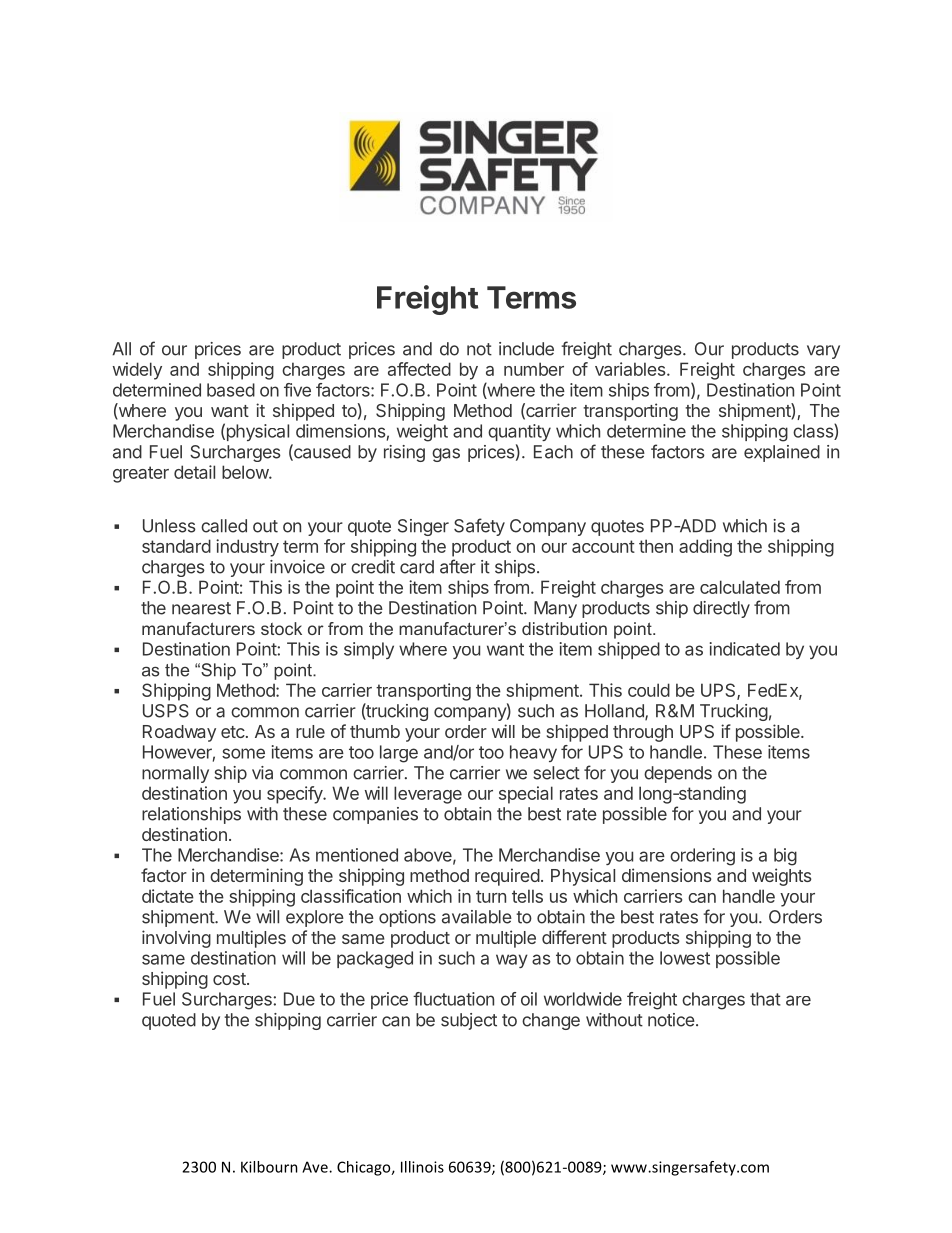 This page has width=952, height=1233. What do you see at coordinates (231, 390) in the page?
I see `based` at bounding box center [231, 390].
